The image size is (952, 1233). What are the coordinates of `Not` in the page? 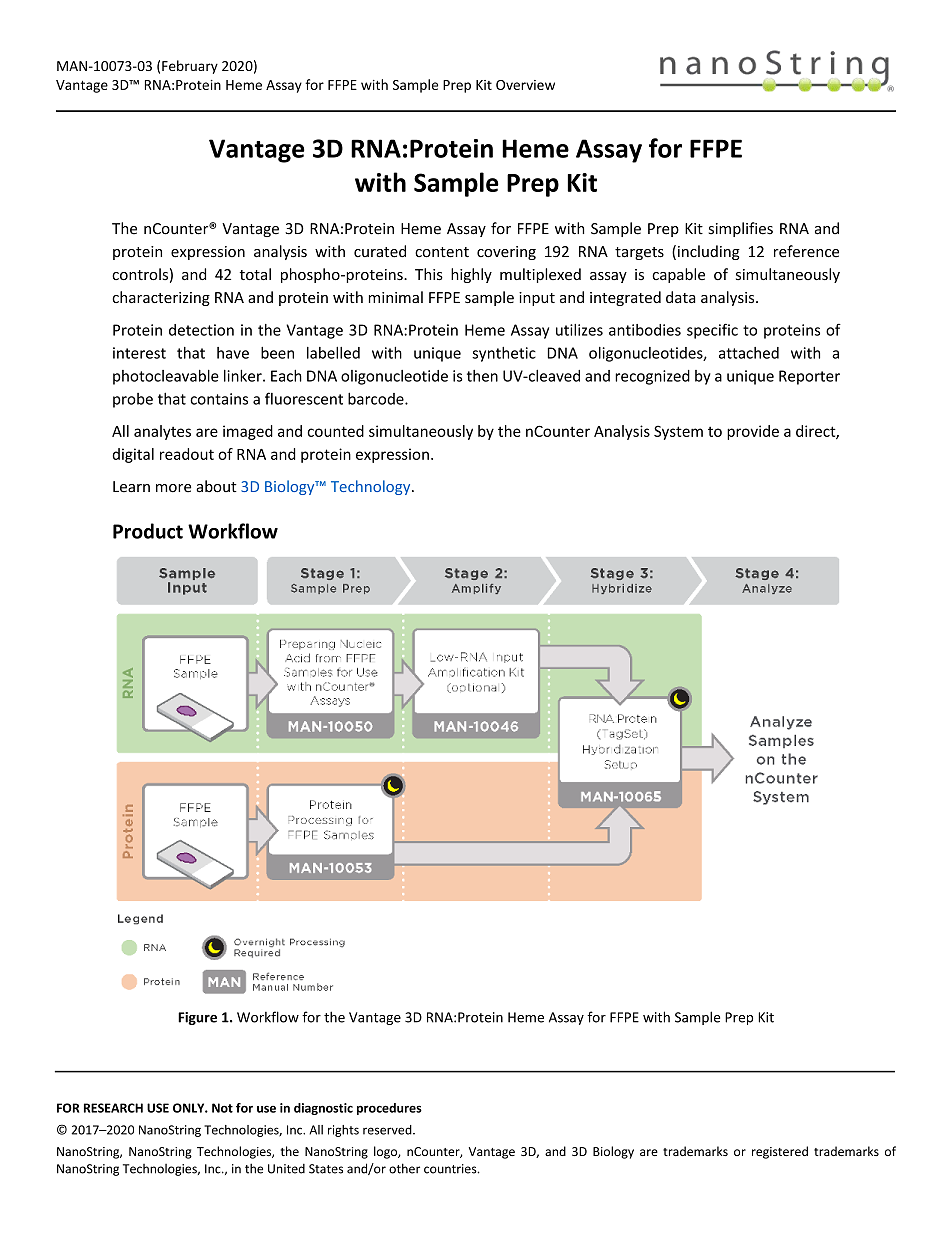 It's located at (222, 1108).
